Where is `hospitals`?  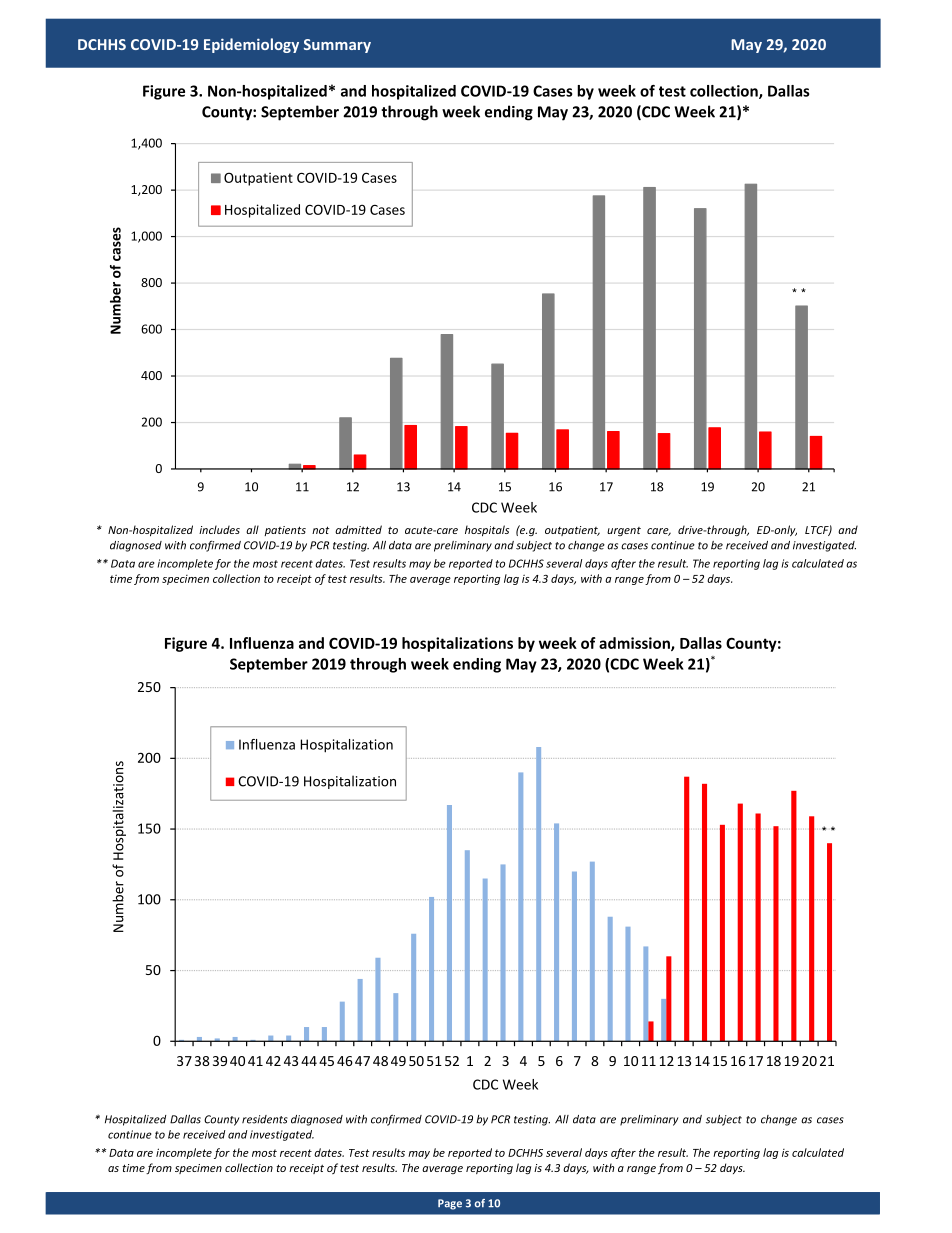 hospitals is located at coordinates (487, 530).
